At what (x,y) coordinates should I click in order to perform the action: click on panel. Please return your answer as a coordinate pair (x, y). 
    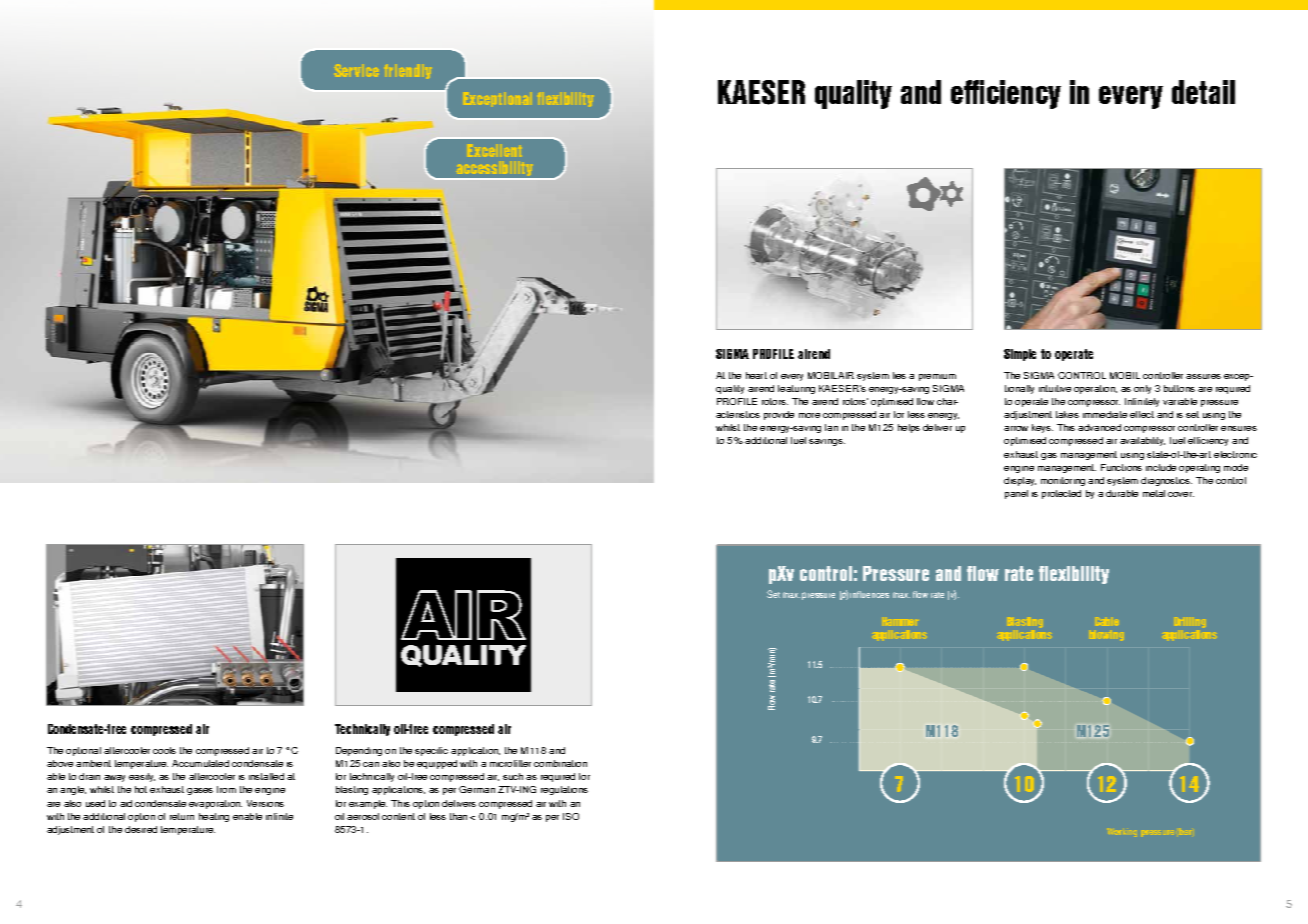
    Looking at the image, I should click on (1016, 494).
